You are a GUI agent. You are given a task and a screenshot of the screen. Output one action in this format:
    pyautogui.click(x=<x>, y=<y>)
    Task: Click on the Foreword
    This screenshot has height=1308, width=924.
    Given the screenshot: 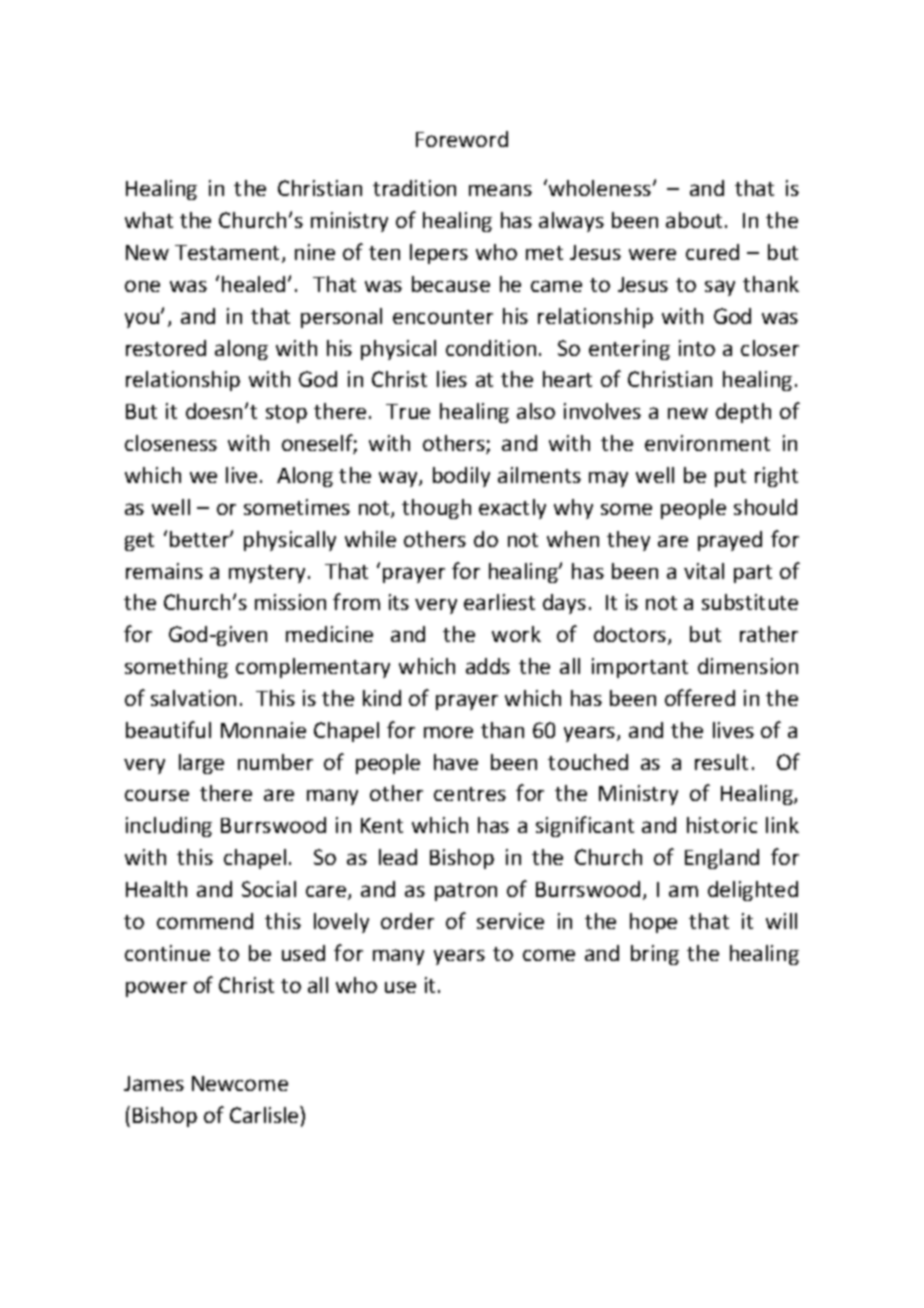 What is the action you would take?
    pyautogui.click(x=462, y=139)
